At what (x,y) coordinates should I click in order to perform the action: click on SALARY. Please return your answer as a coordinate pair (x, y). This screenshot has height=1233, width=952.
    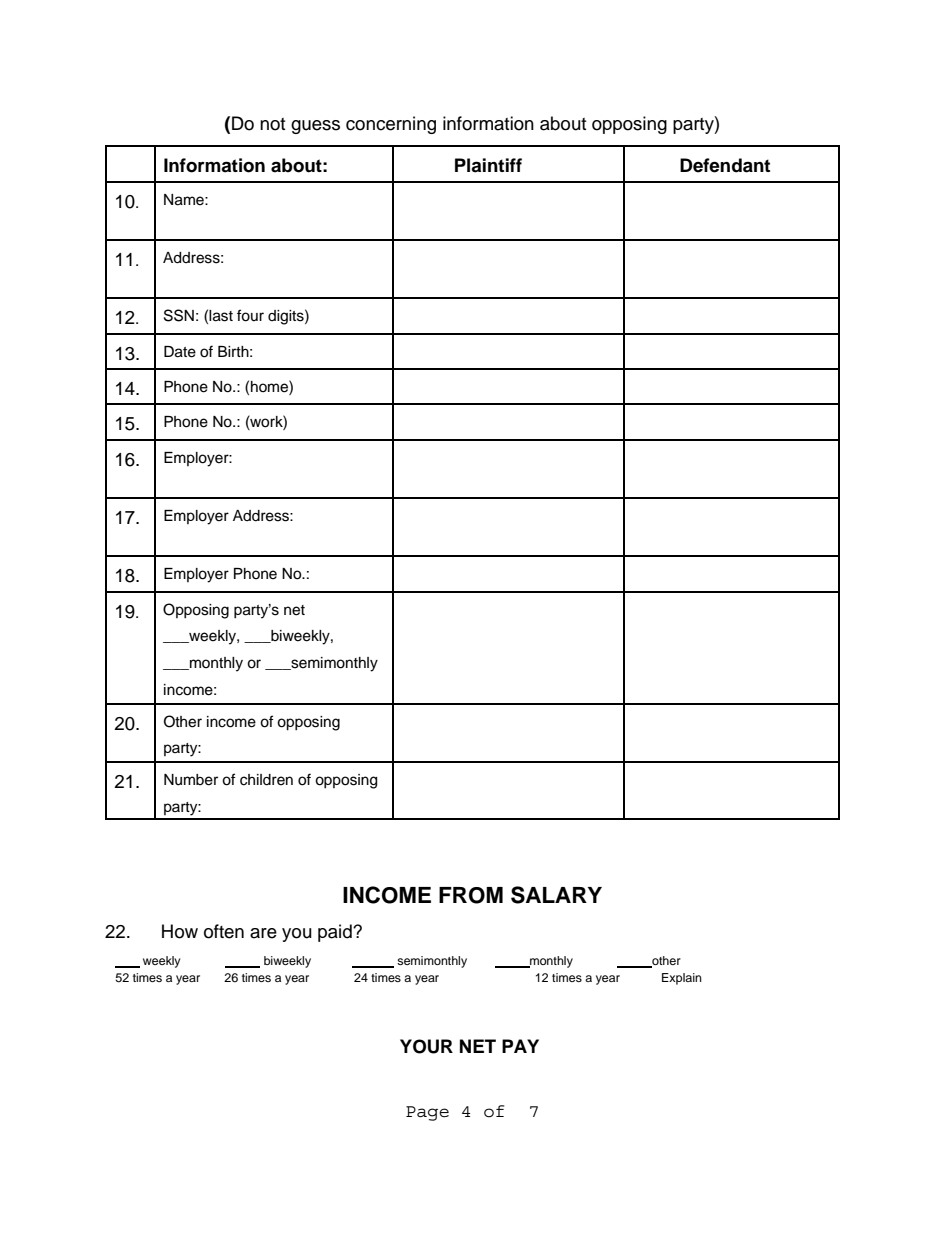
    Looking at the image, I should click on (556, 895).
